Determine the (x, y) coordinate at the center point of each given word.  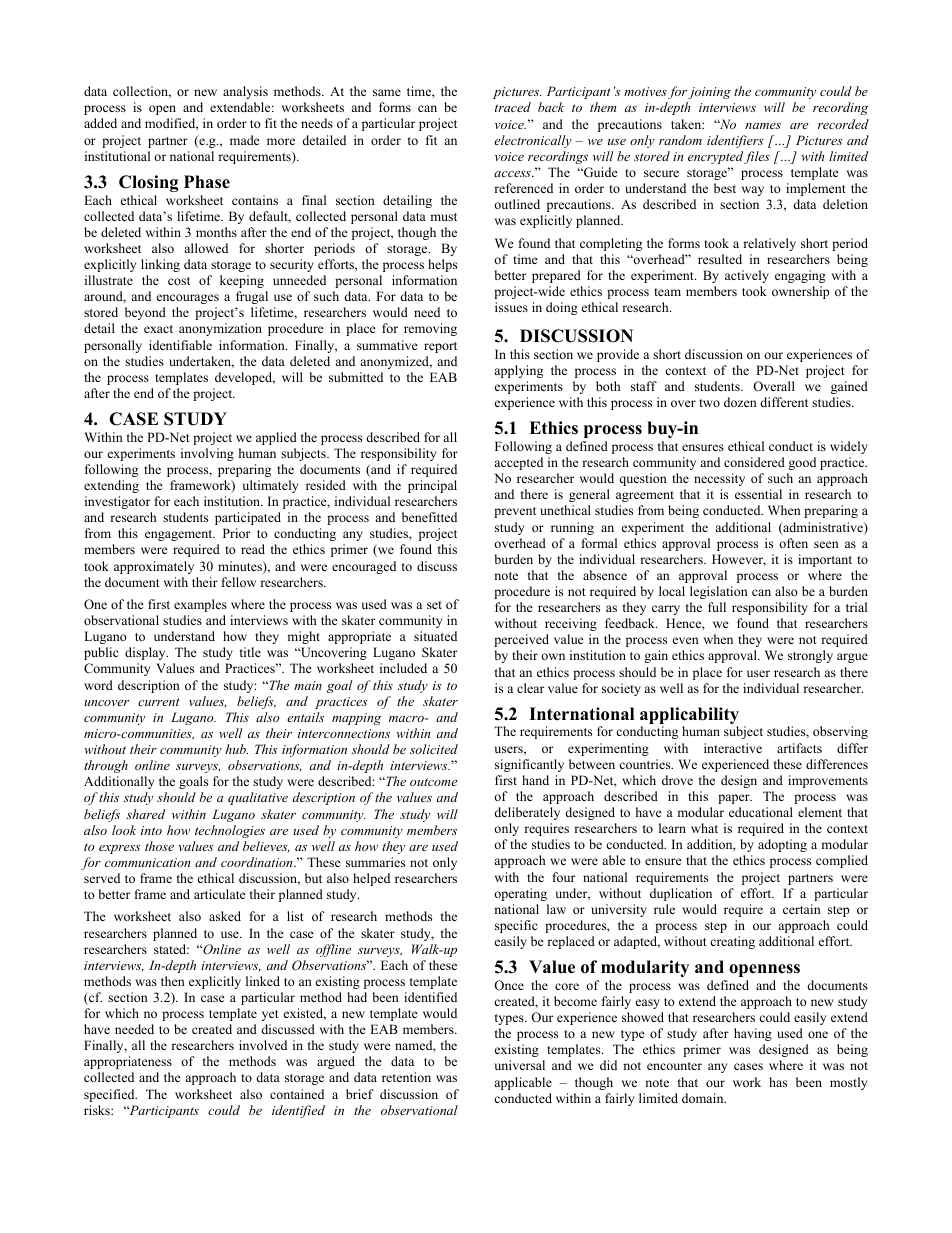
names (763, 126)
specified (110, 1095)
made (245, 140)
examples (200, 605)
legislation (719, 592)
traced (513, 107)
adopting (782, 845)
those (159, 846)
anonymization (220, 329)
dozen (740, 402)
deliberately (527, 813)
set (434, 605)
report (440, 347)
